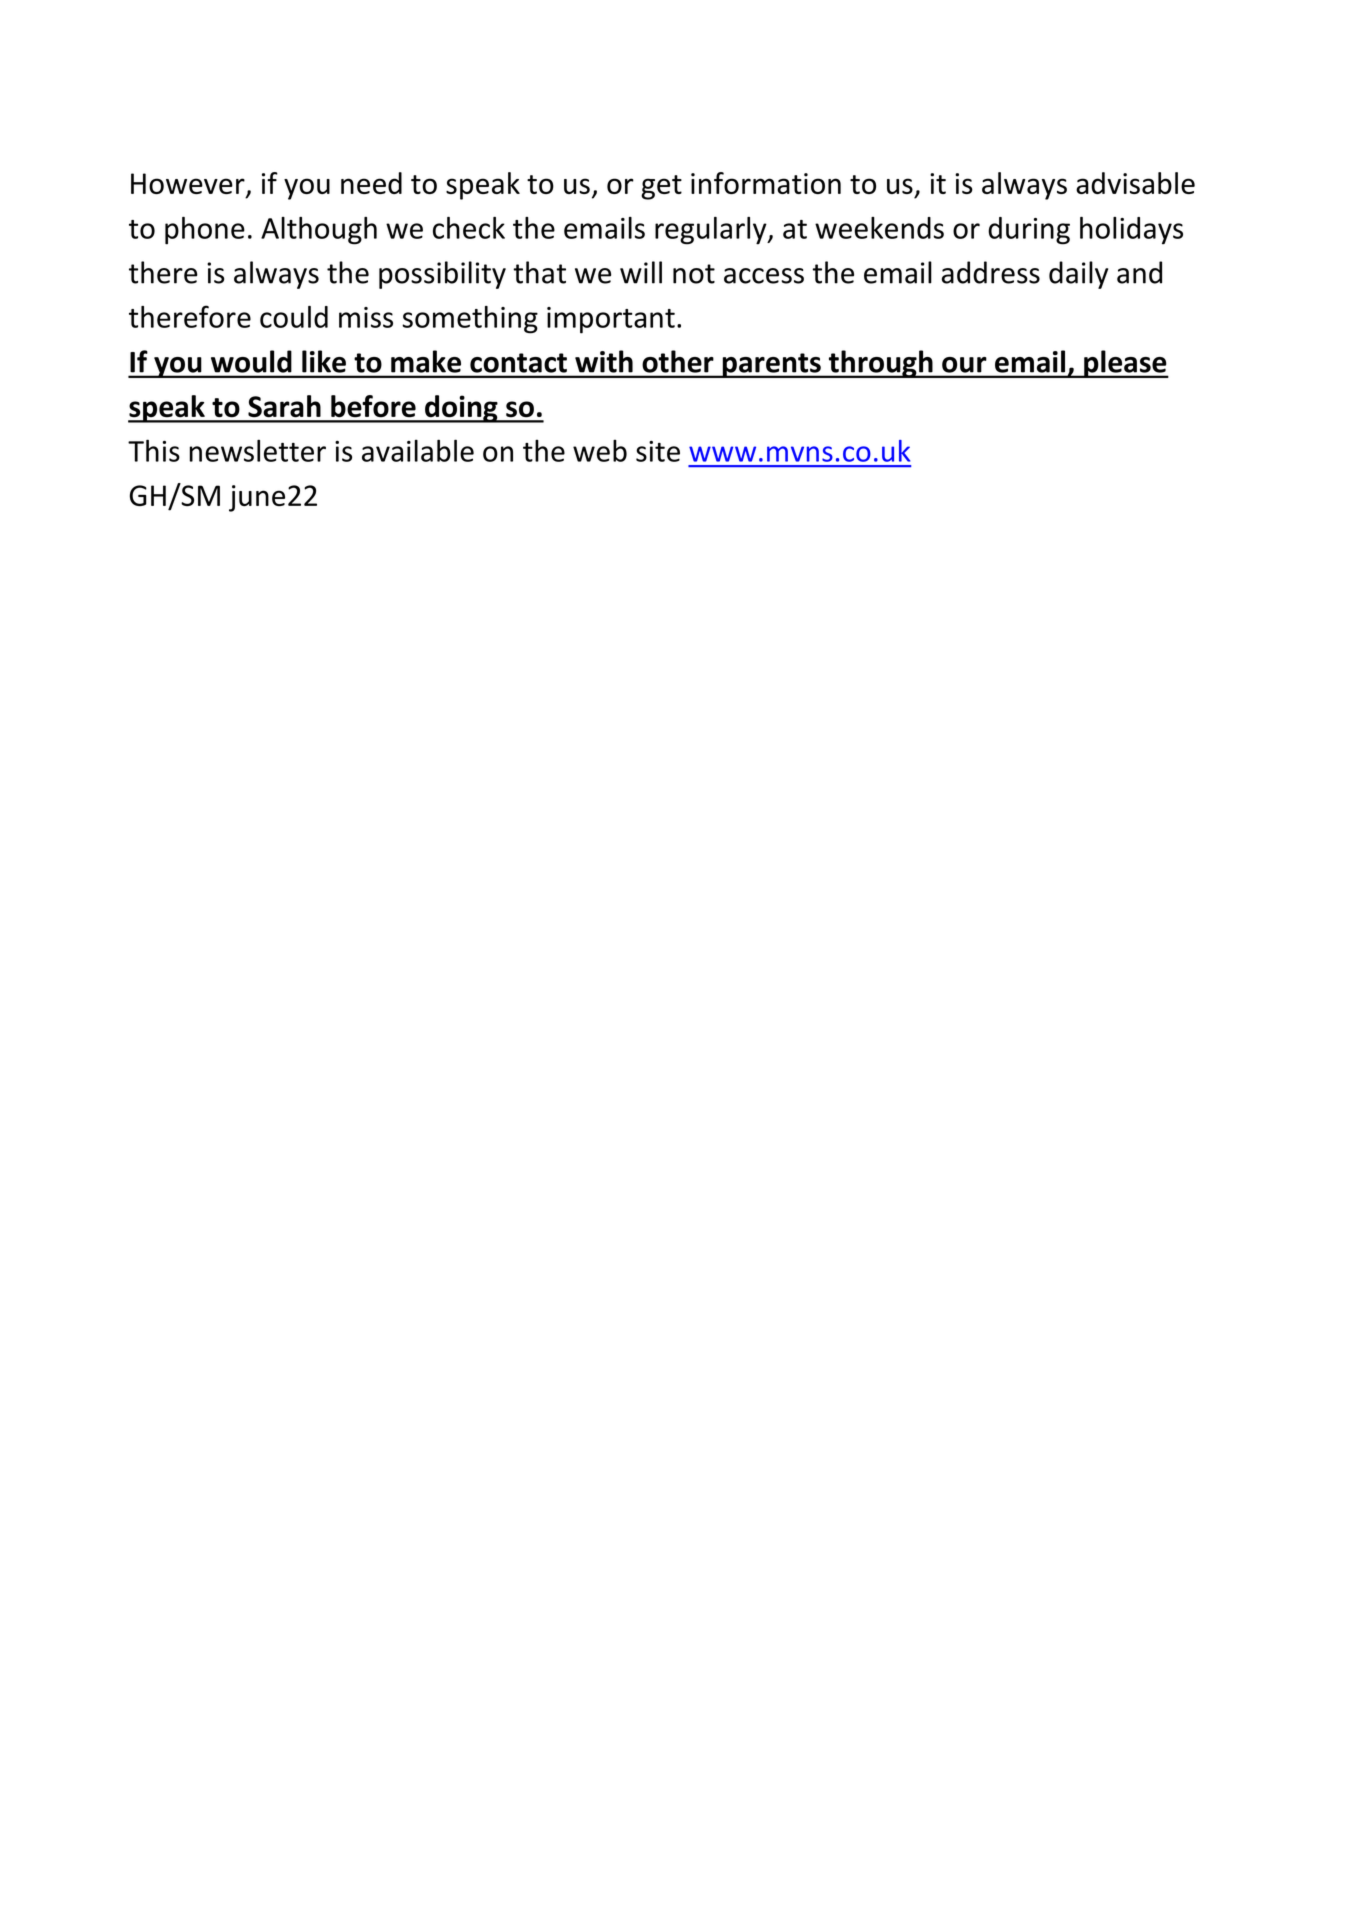 The height and width of the screenshot is (1910, 1350). I want to click on site, so click(658, 451).
